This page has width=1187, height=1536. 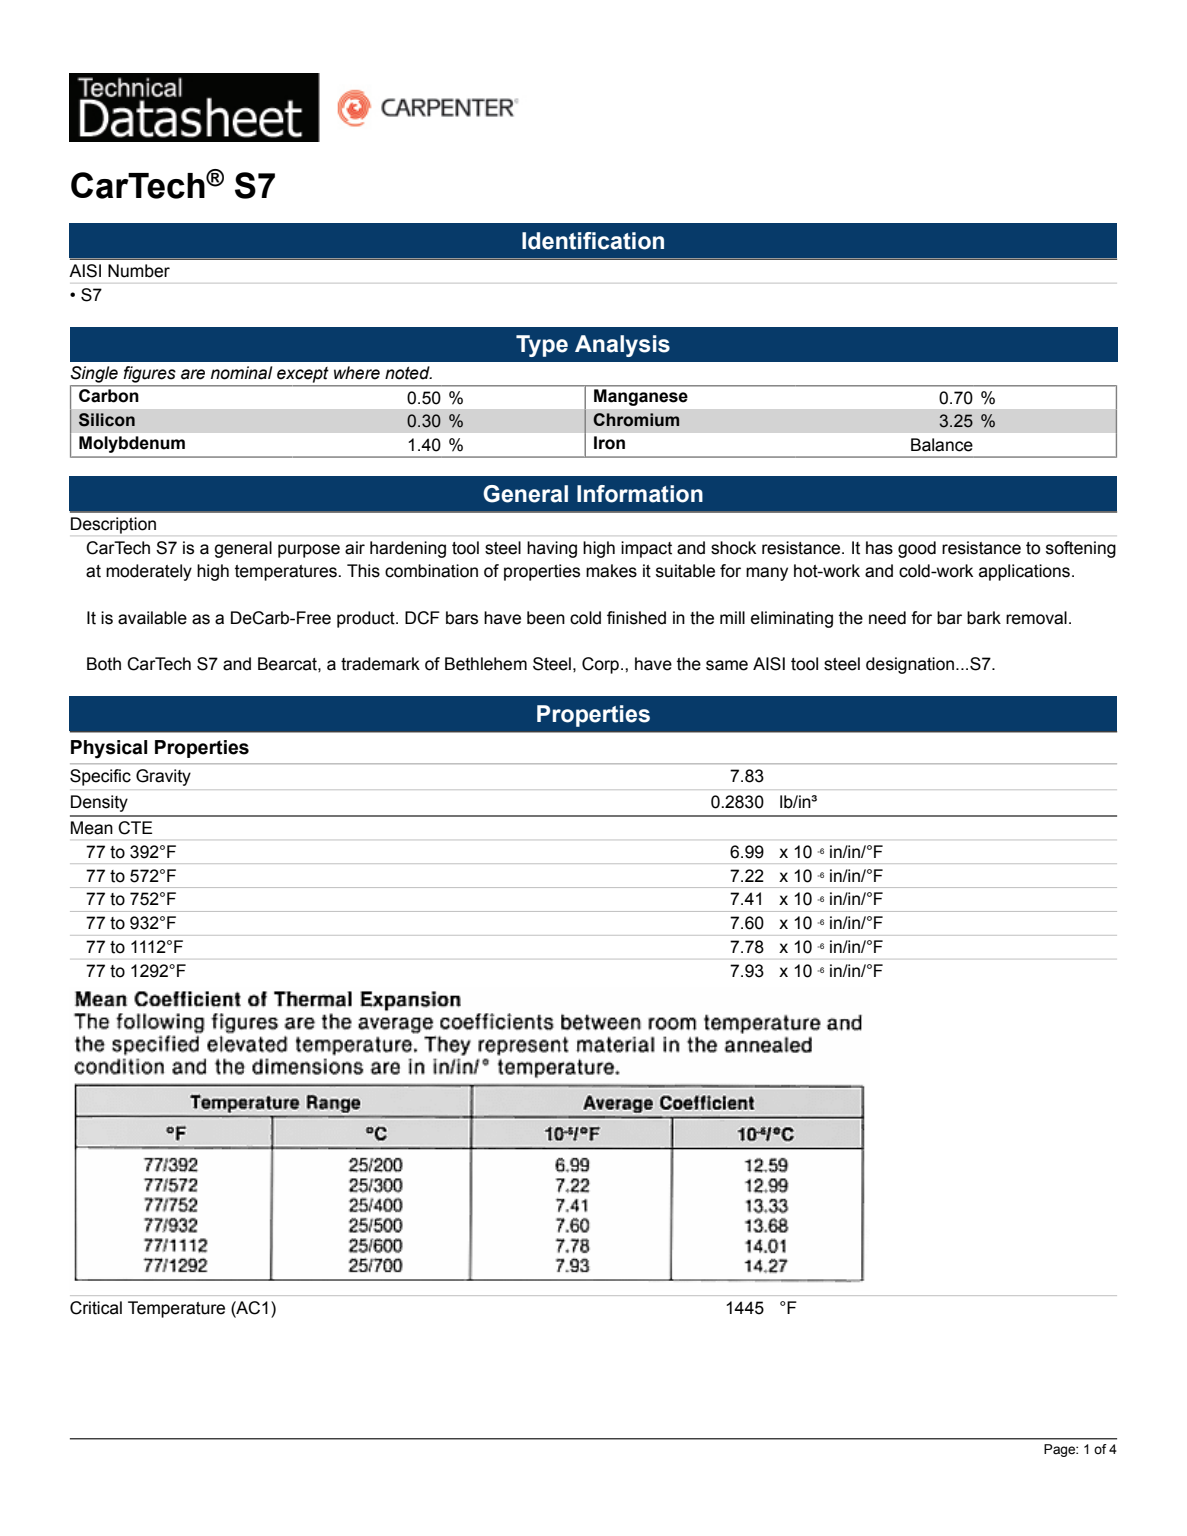 I want to click on Mean, so click(x=92, y=828).
